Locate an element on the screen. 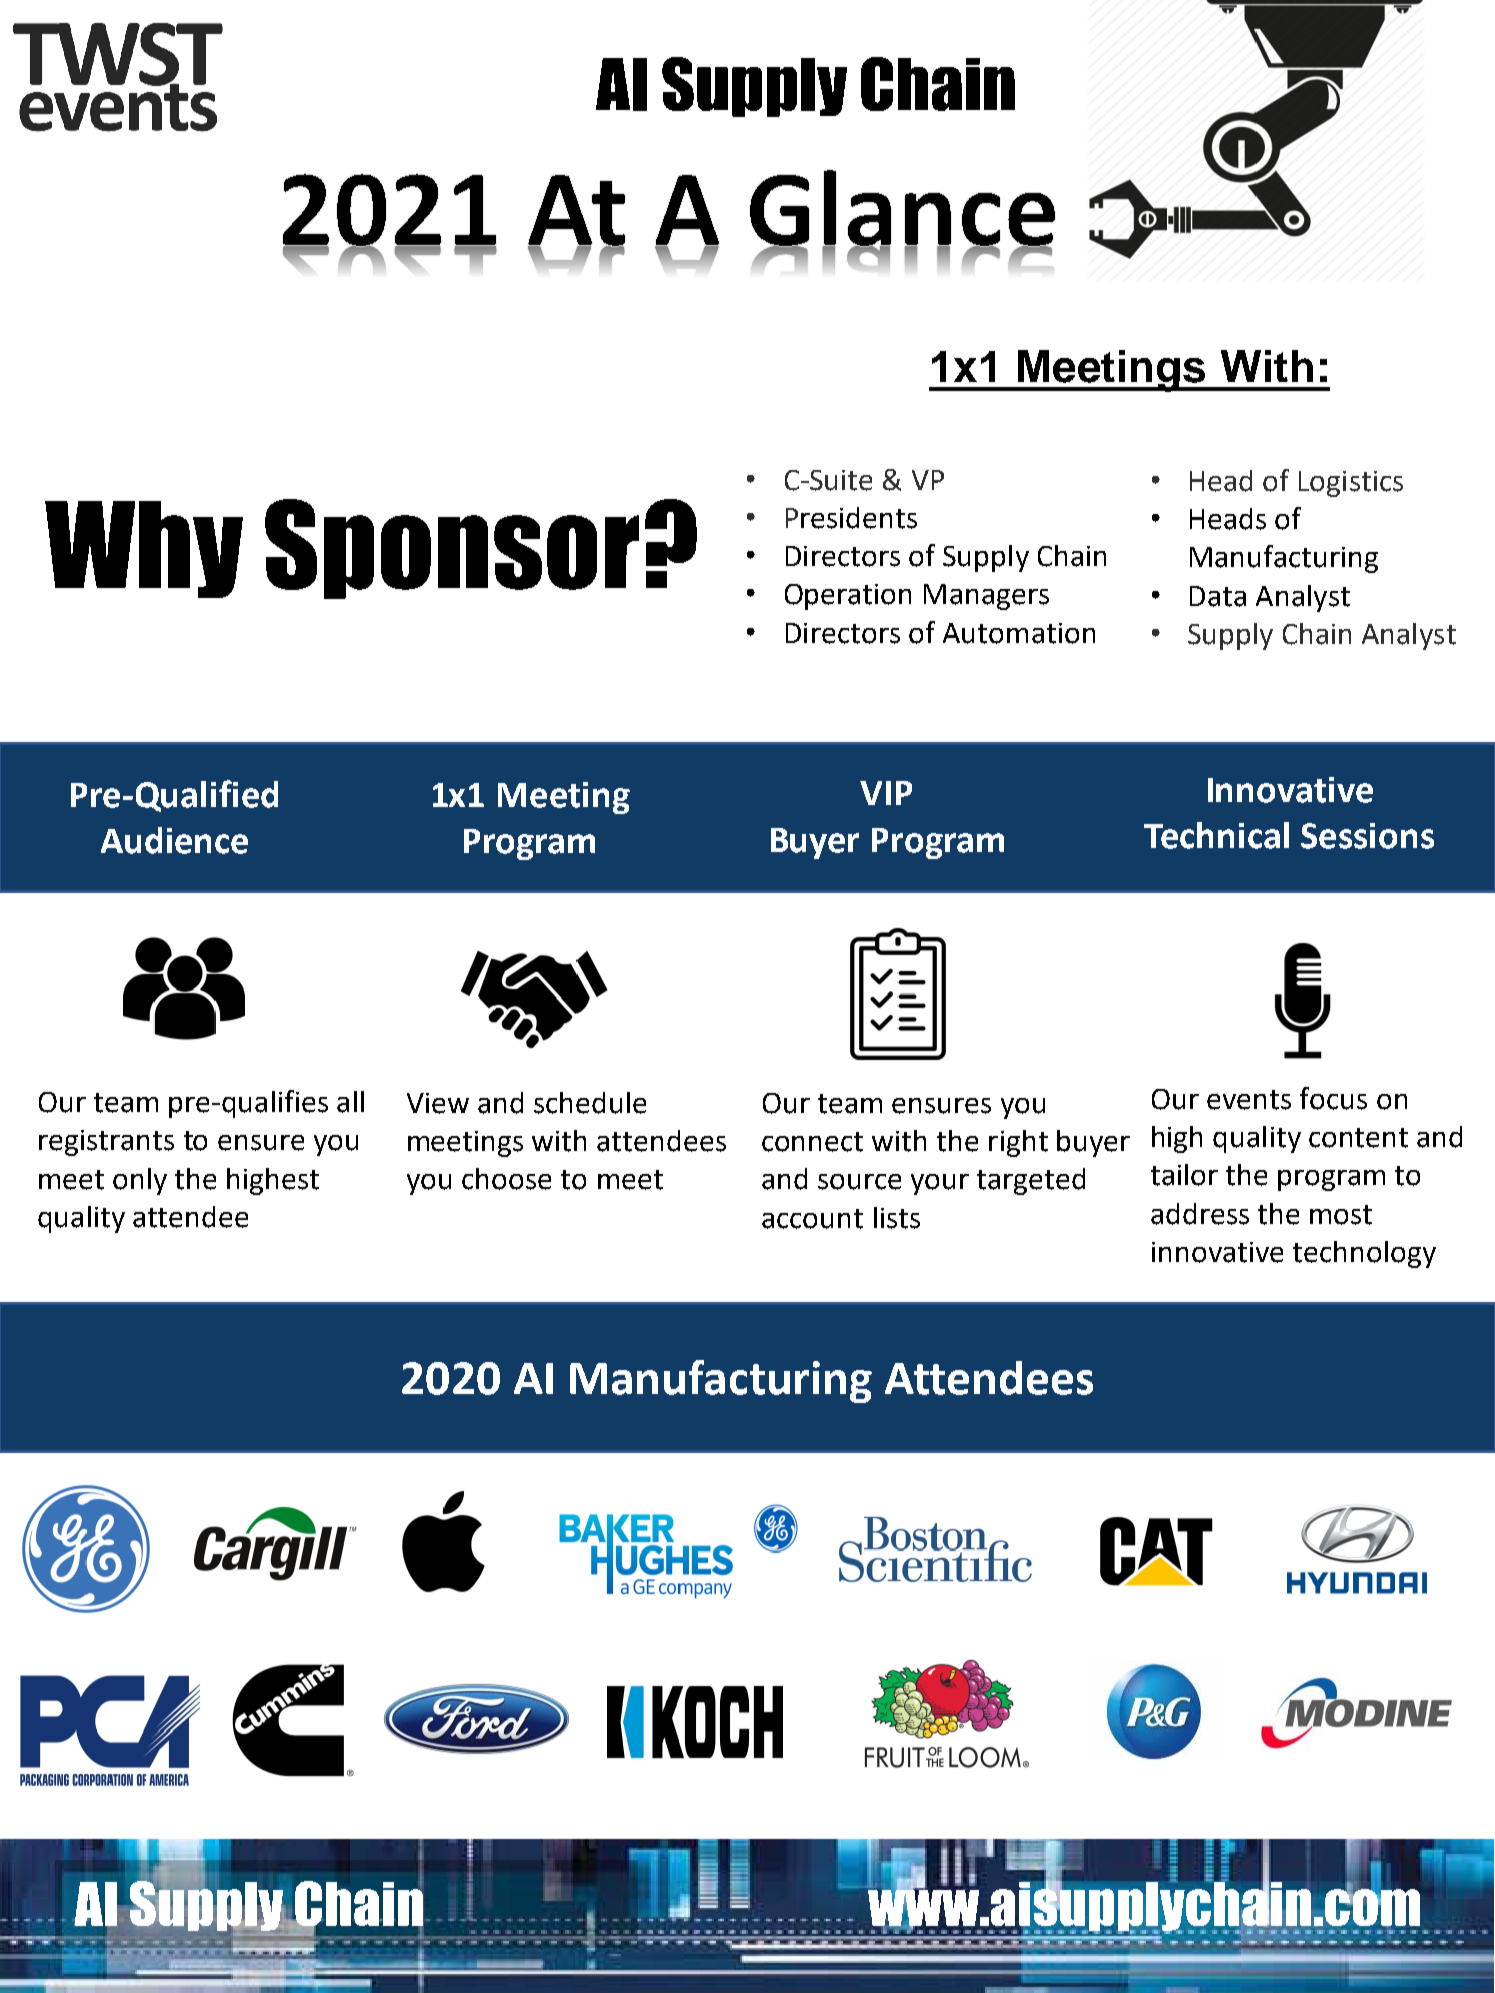 The height and width of the screenshot is (1993, 1495). all is located at coordinates (350, 1102).
